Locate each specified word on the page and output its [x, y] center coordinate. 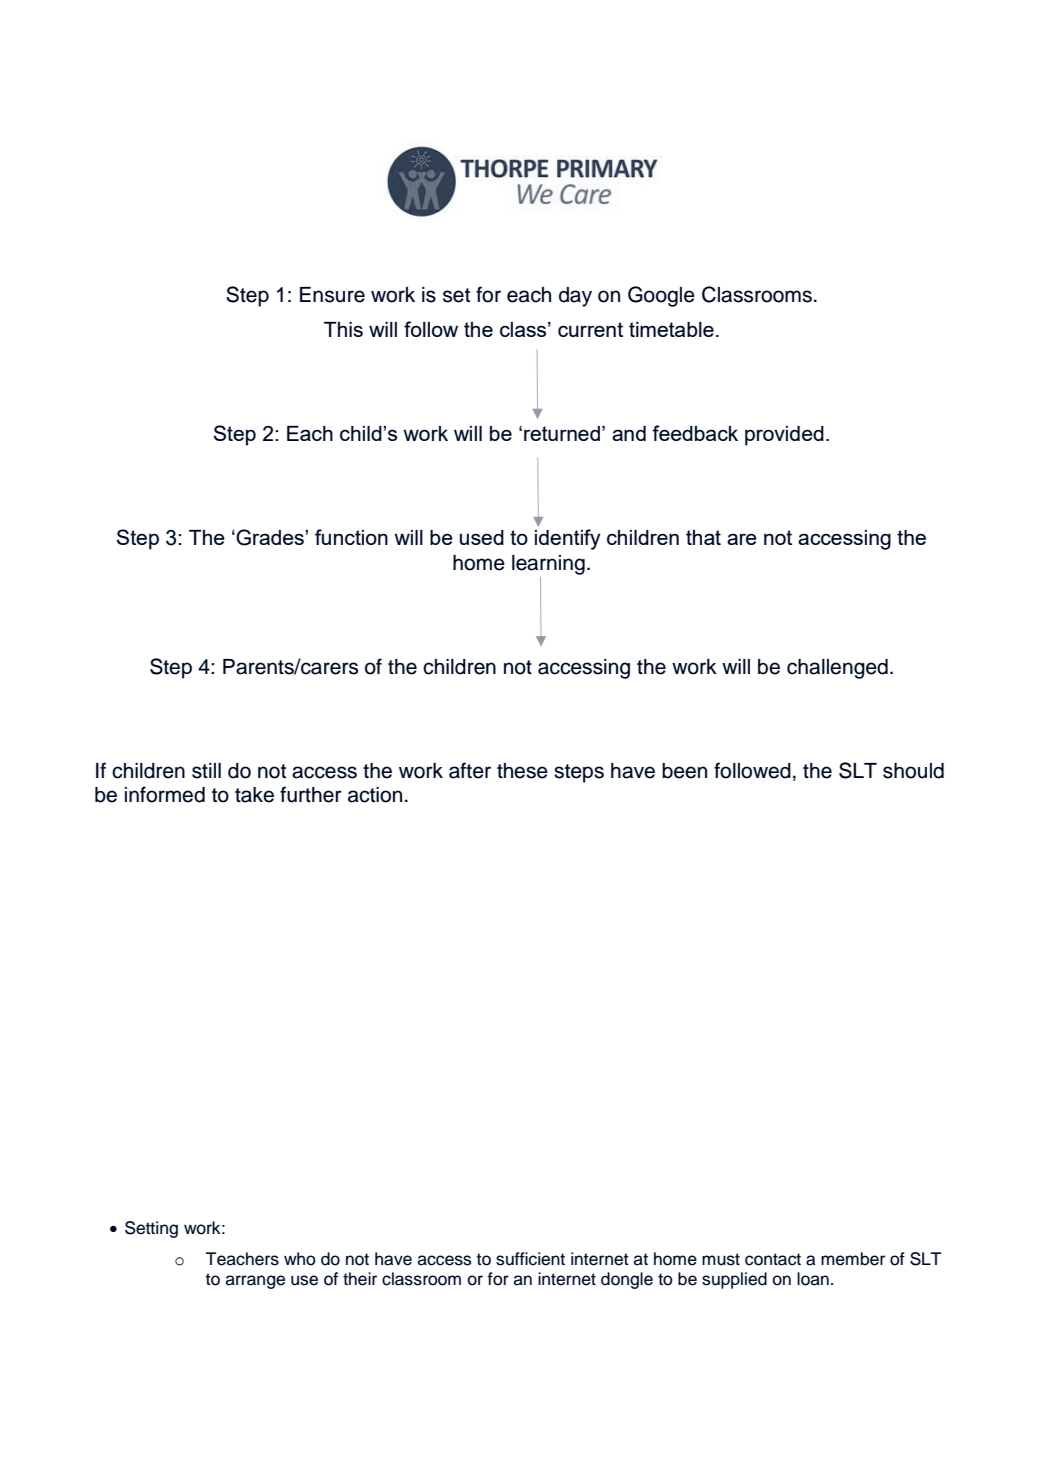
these [522, 771]
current [590, 329]
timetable [671, 329]
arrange [255, 1282]
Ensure [332, 295]
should [913, 771]
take [254, 795]
